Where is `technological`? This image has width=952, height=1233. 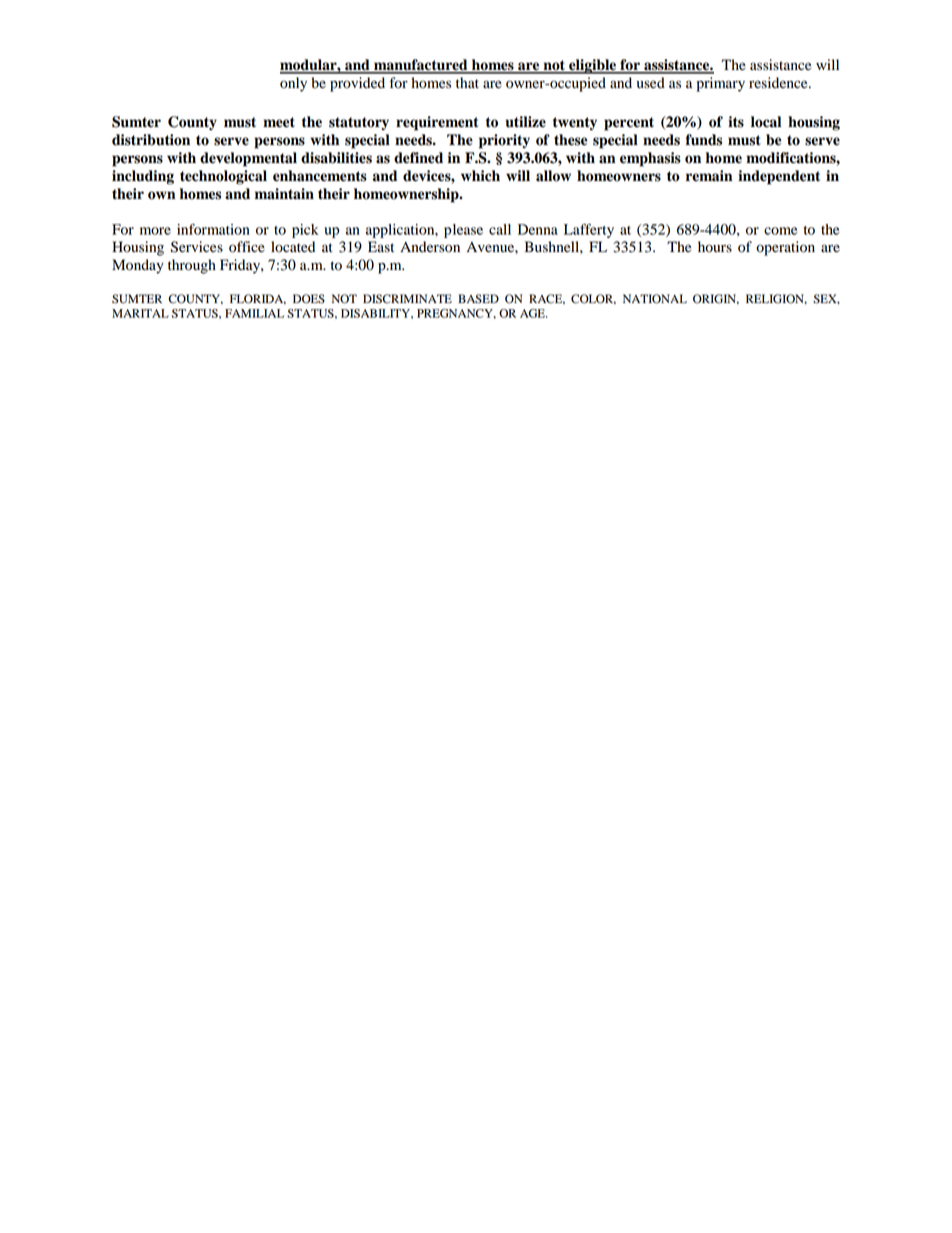
technological is located at coordinates (223, 177).
